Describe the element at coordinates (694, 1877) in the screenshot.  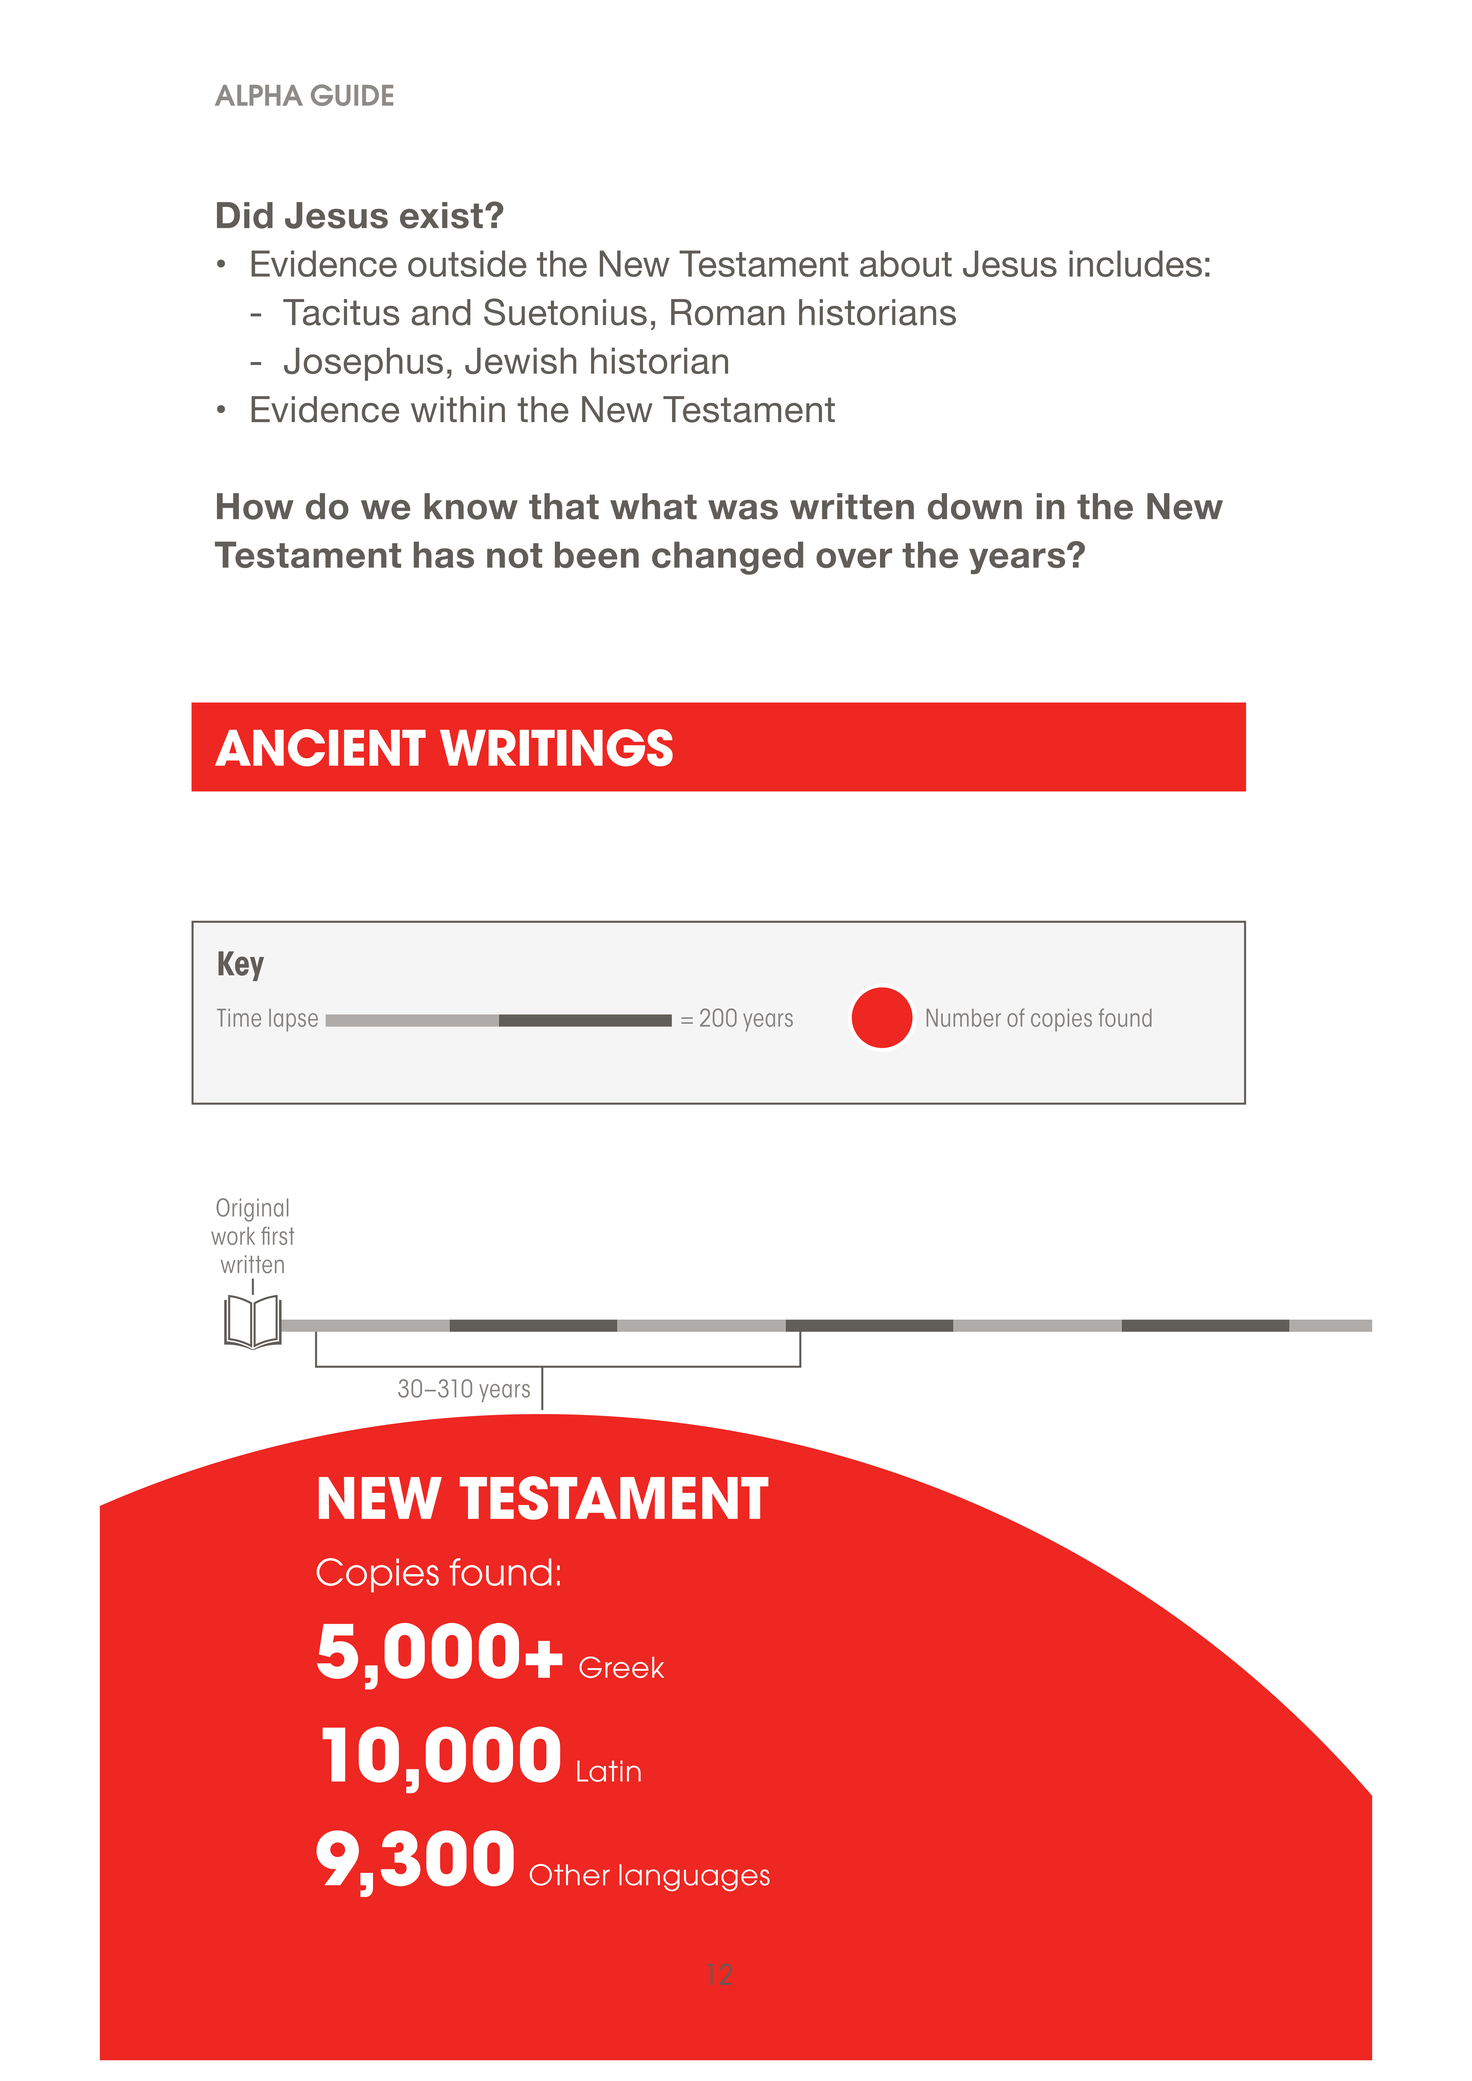
I see `languages` at that location.
